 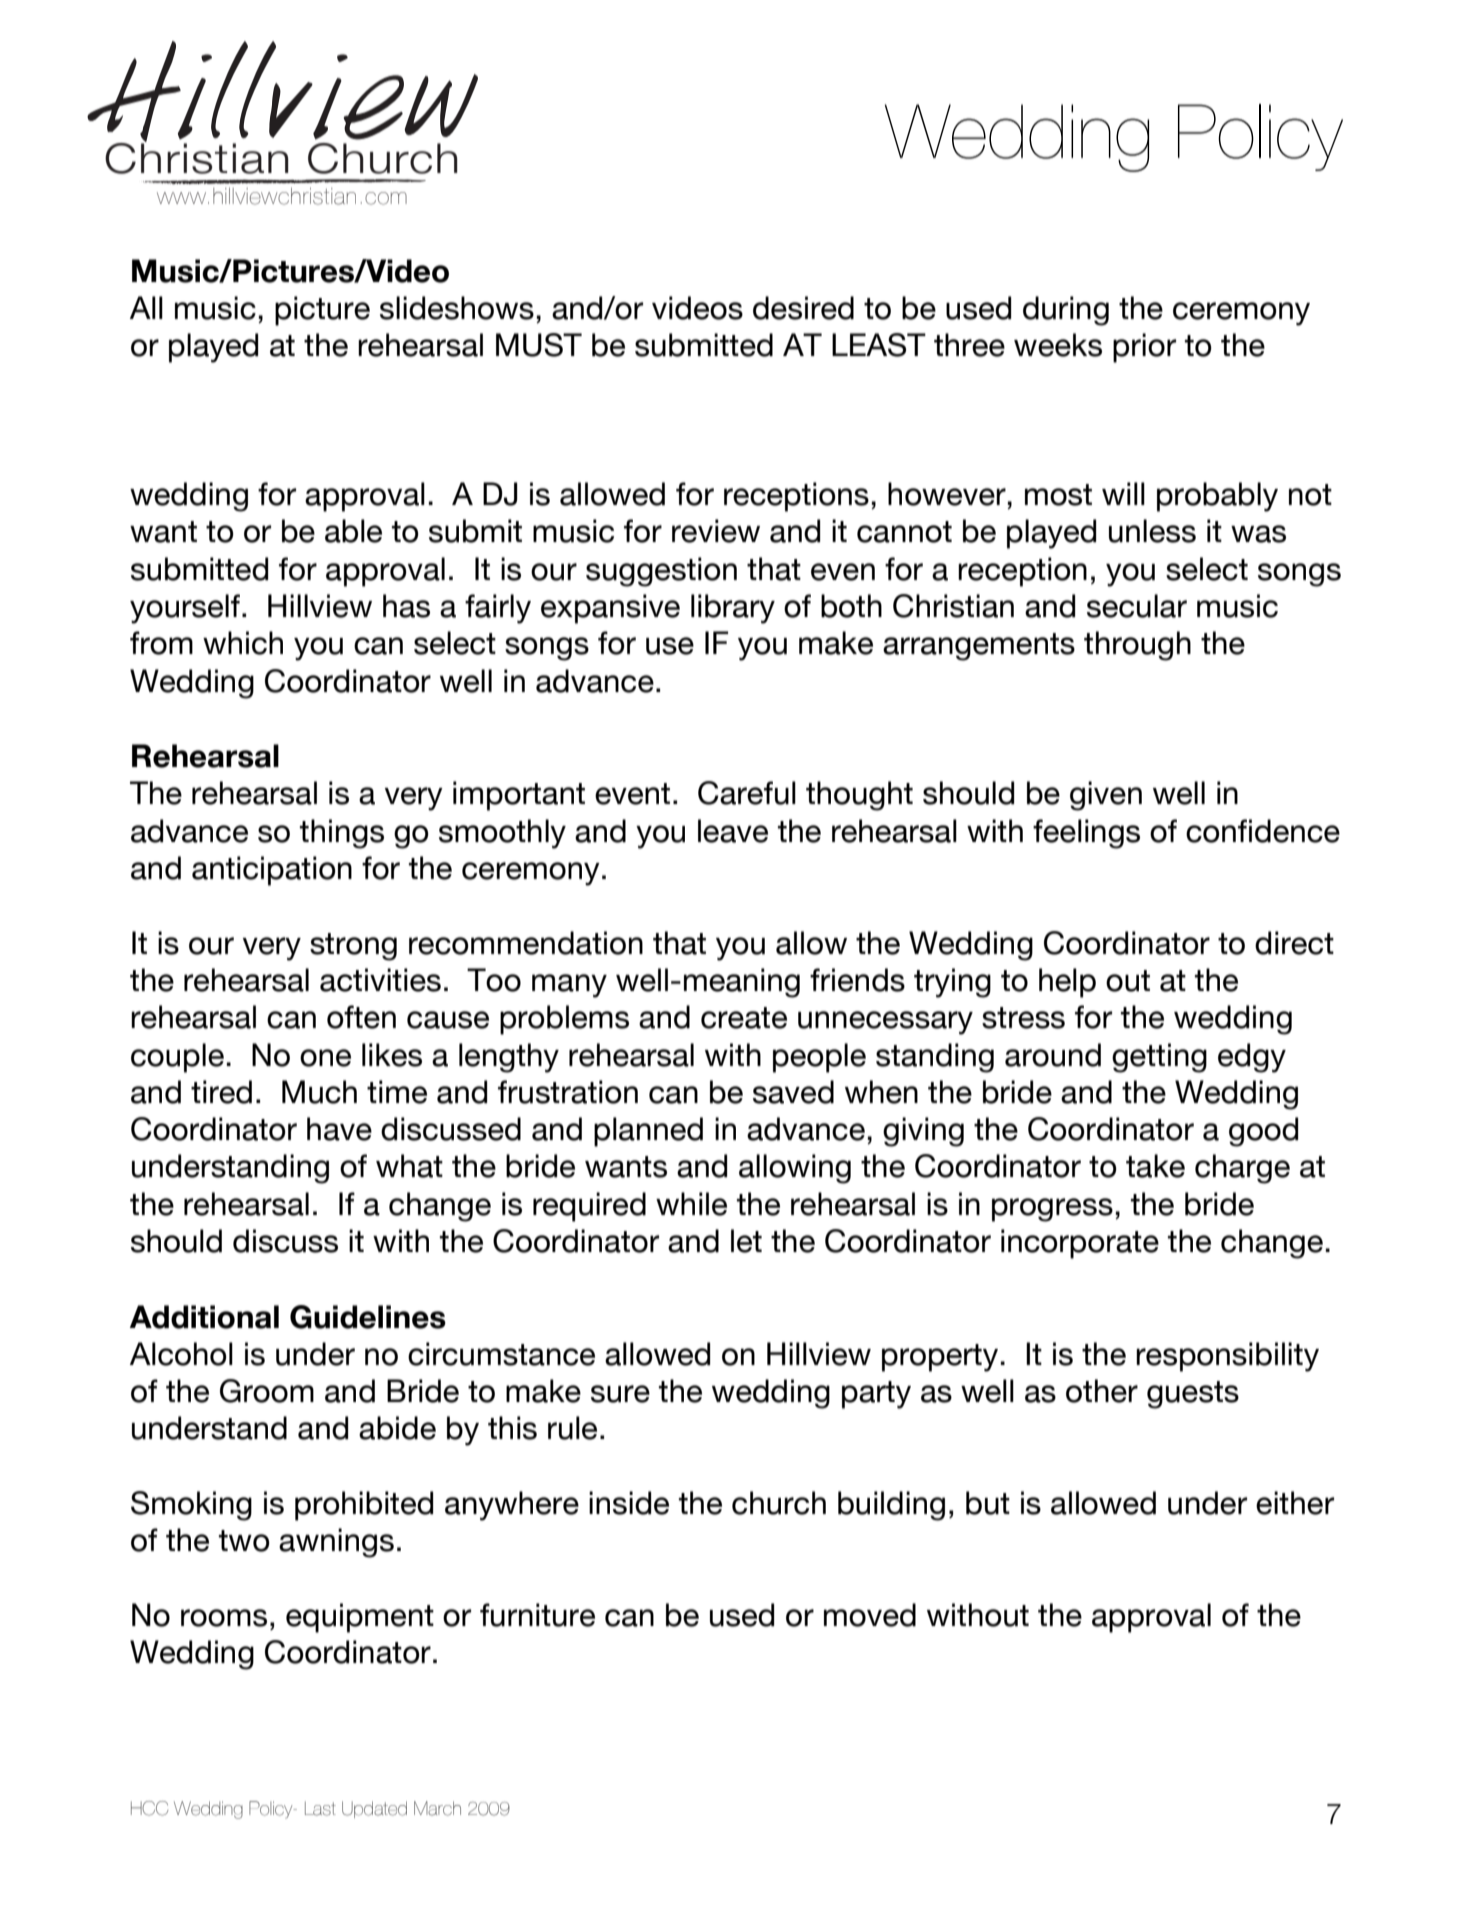 I want to click on desired, so click(x=803, y=308).
